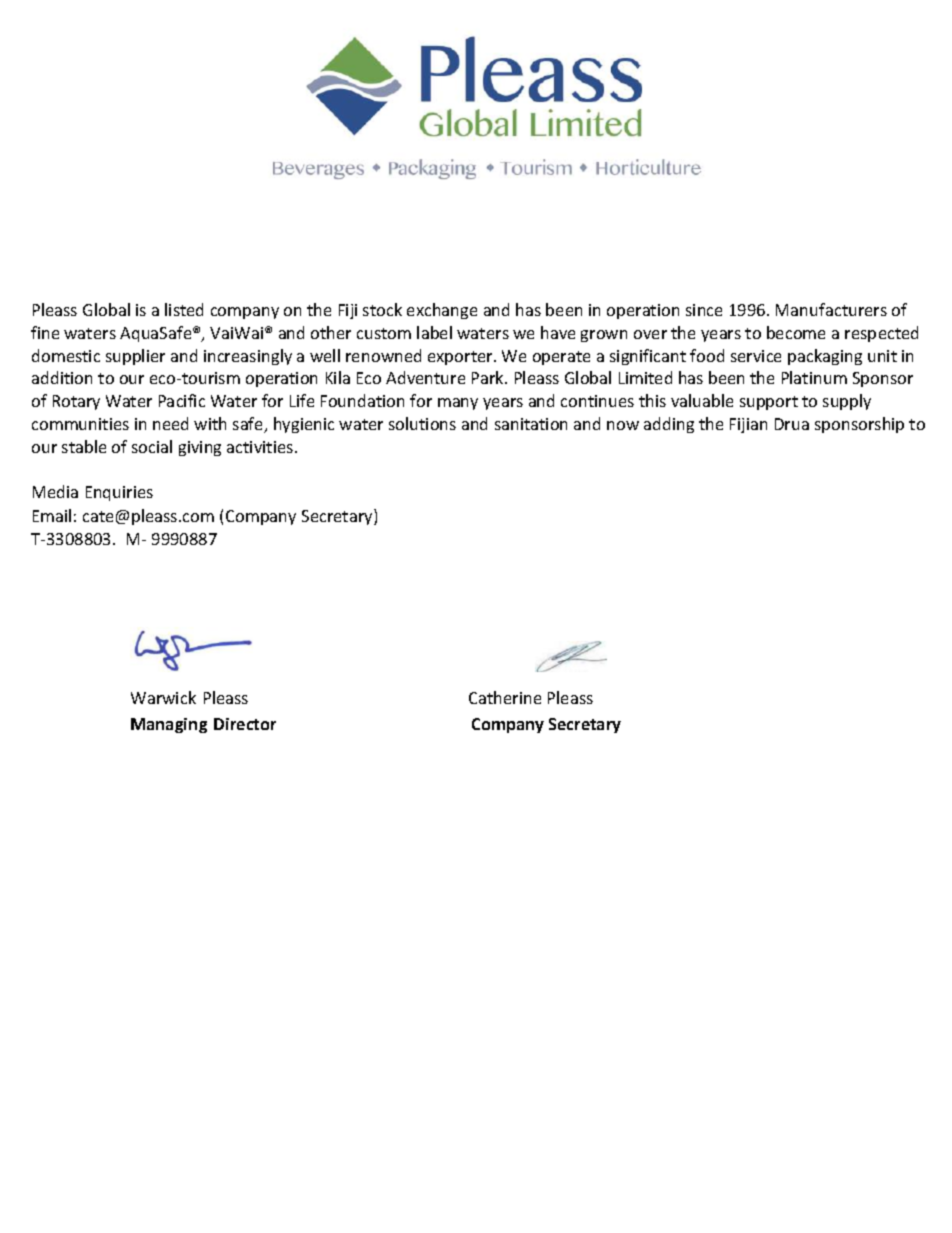 The image size is (952, 1233). What do you see at coordinates (422, 423) in the page?
I see `solutions` at bounding box center [422, 423].
